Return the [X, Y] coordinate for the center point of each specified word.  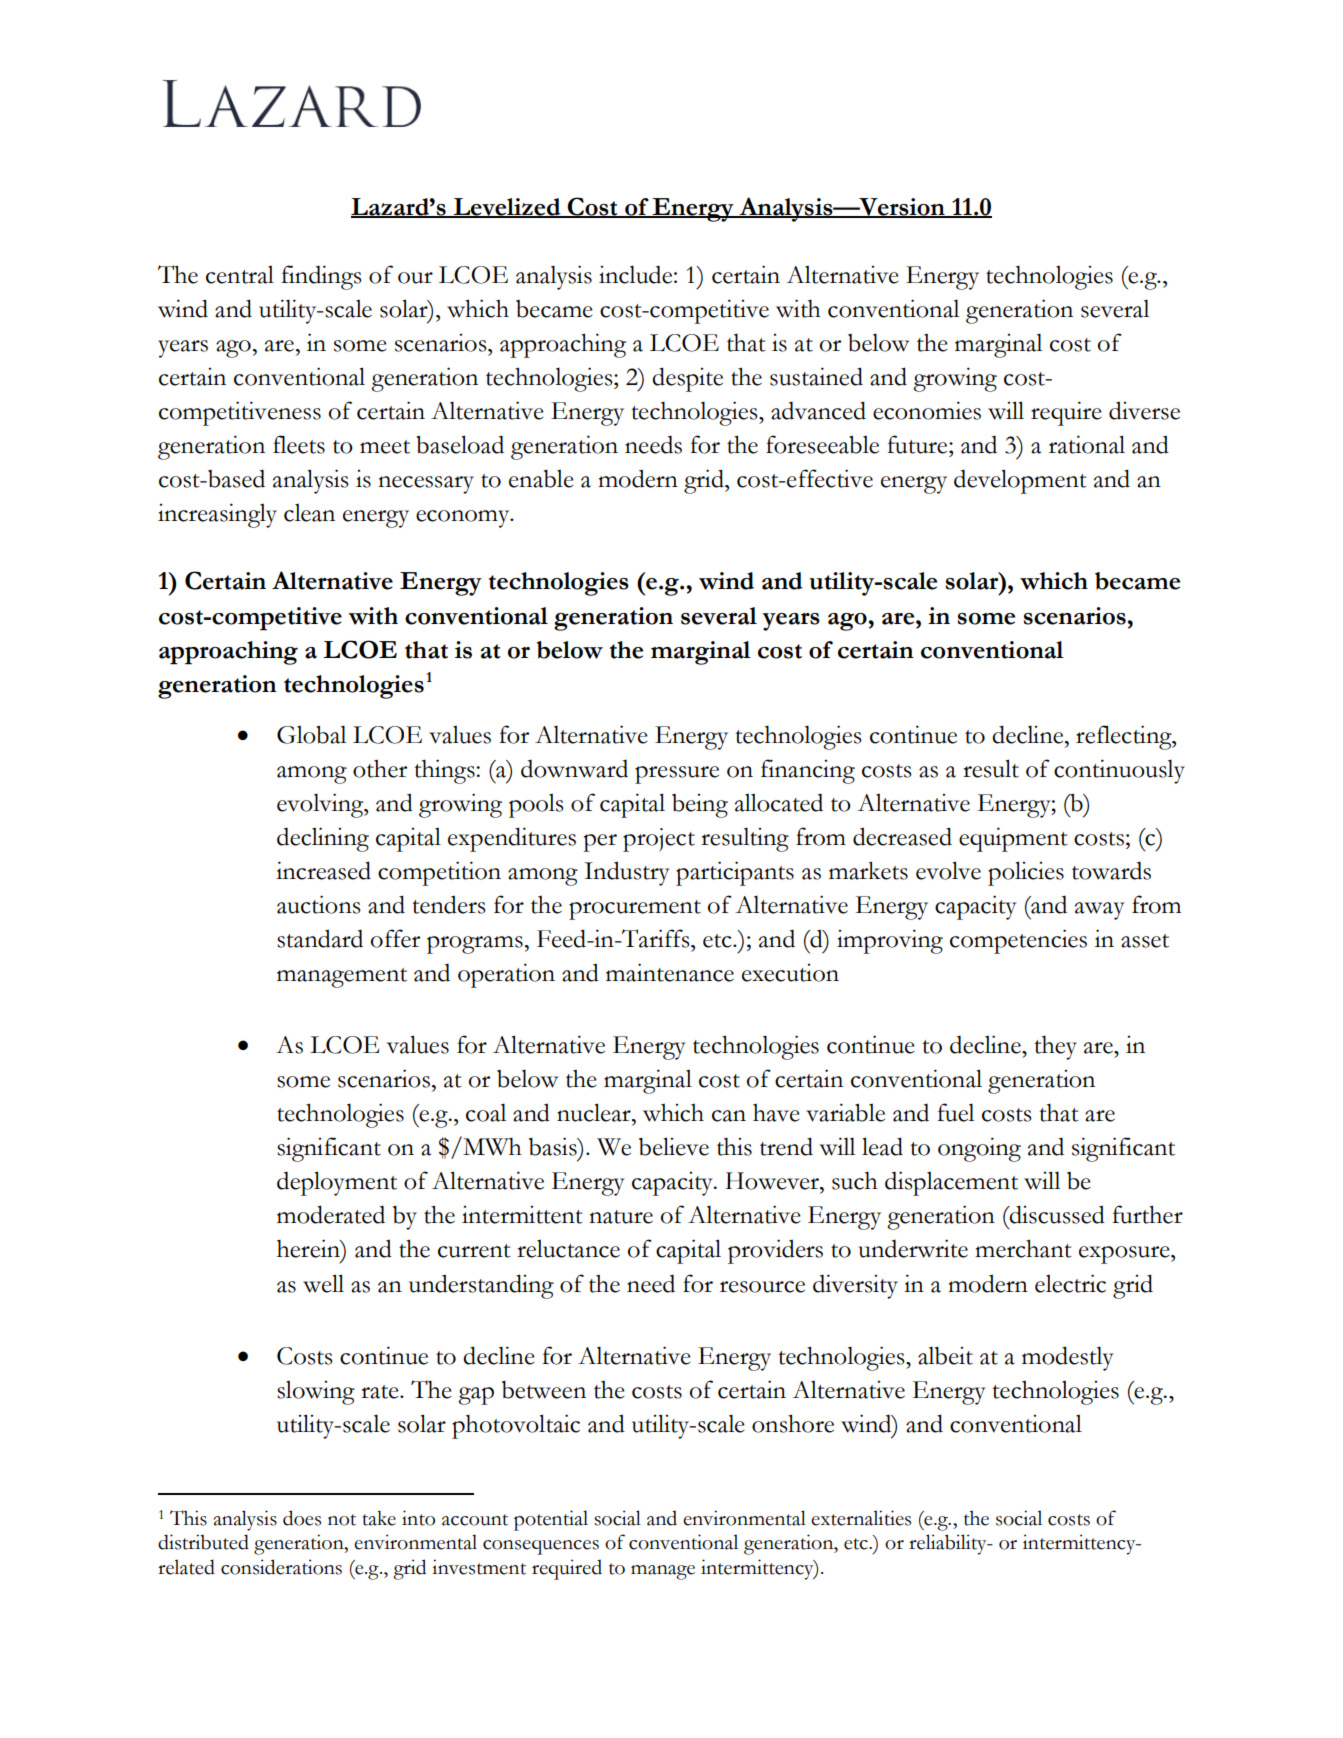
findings [321, 277]
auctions [319, 904]
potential [551, 1520]
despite [687, 379]
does [302, 1518]
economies [927, 410]
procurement [635, 910]
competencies [1018, 941]
